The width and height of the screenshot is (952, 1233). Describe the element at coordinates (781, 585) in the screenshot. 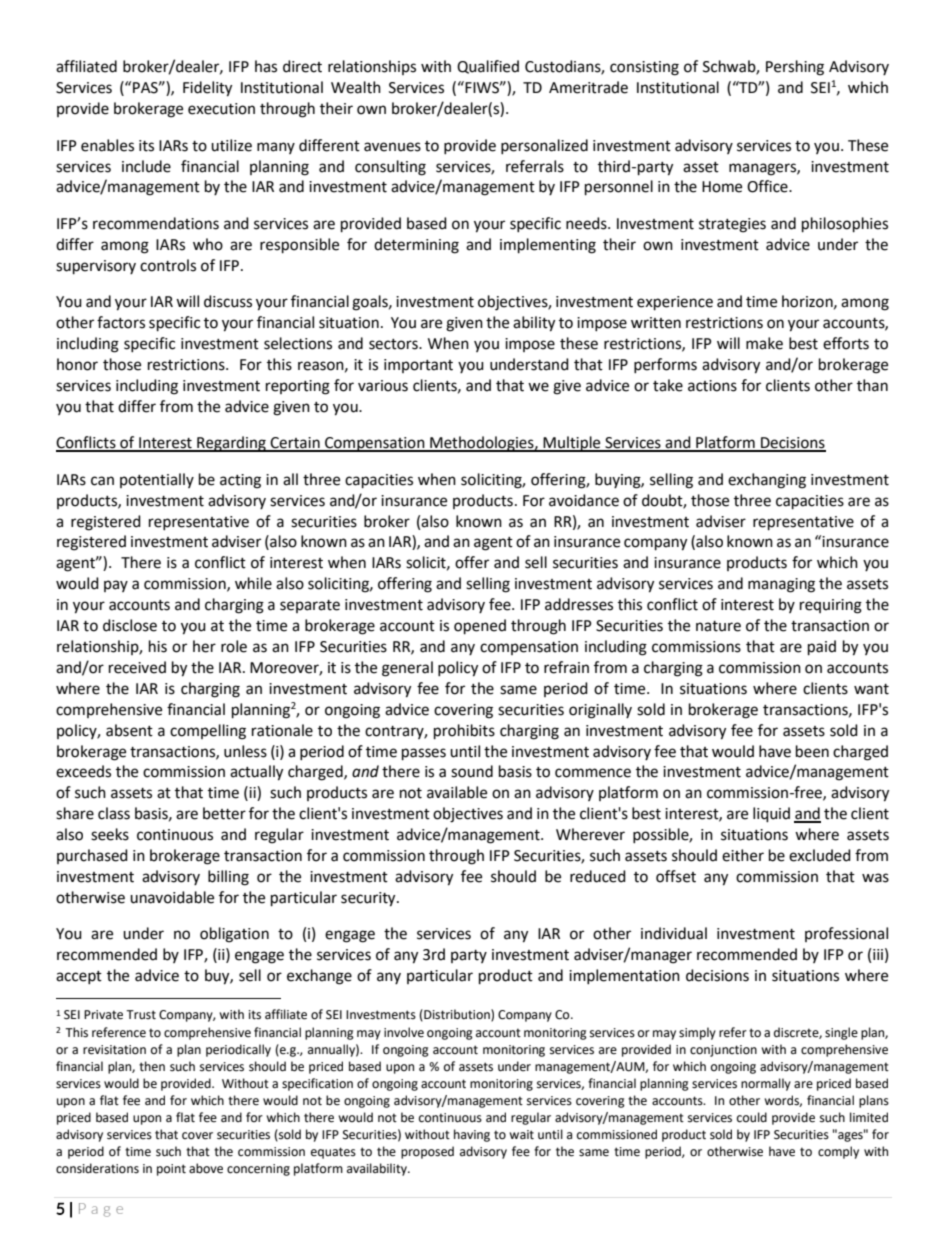

I see `managing` at that location.
